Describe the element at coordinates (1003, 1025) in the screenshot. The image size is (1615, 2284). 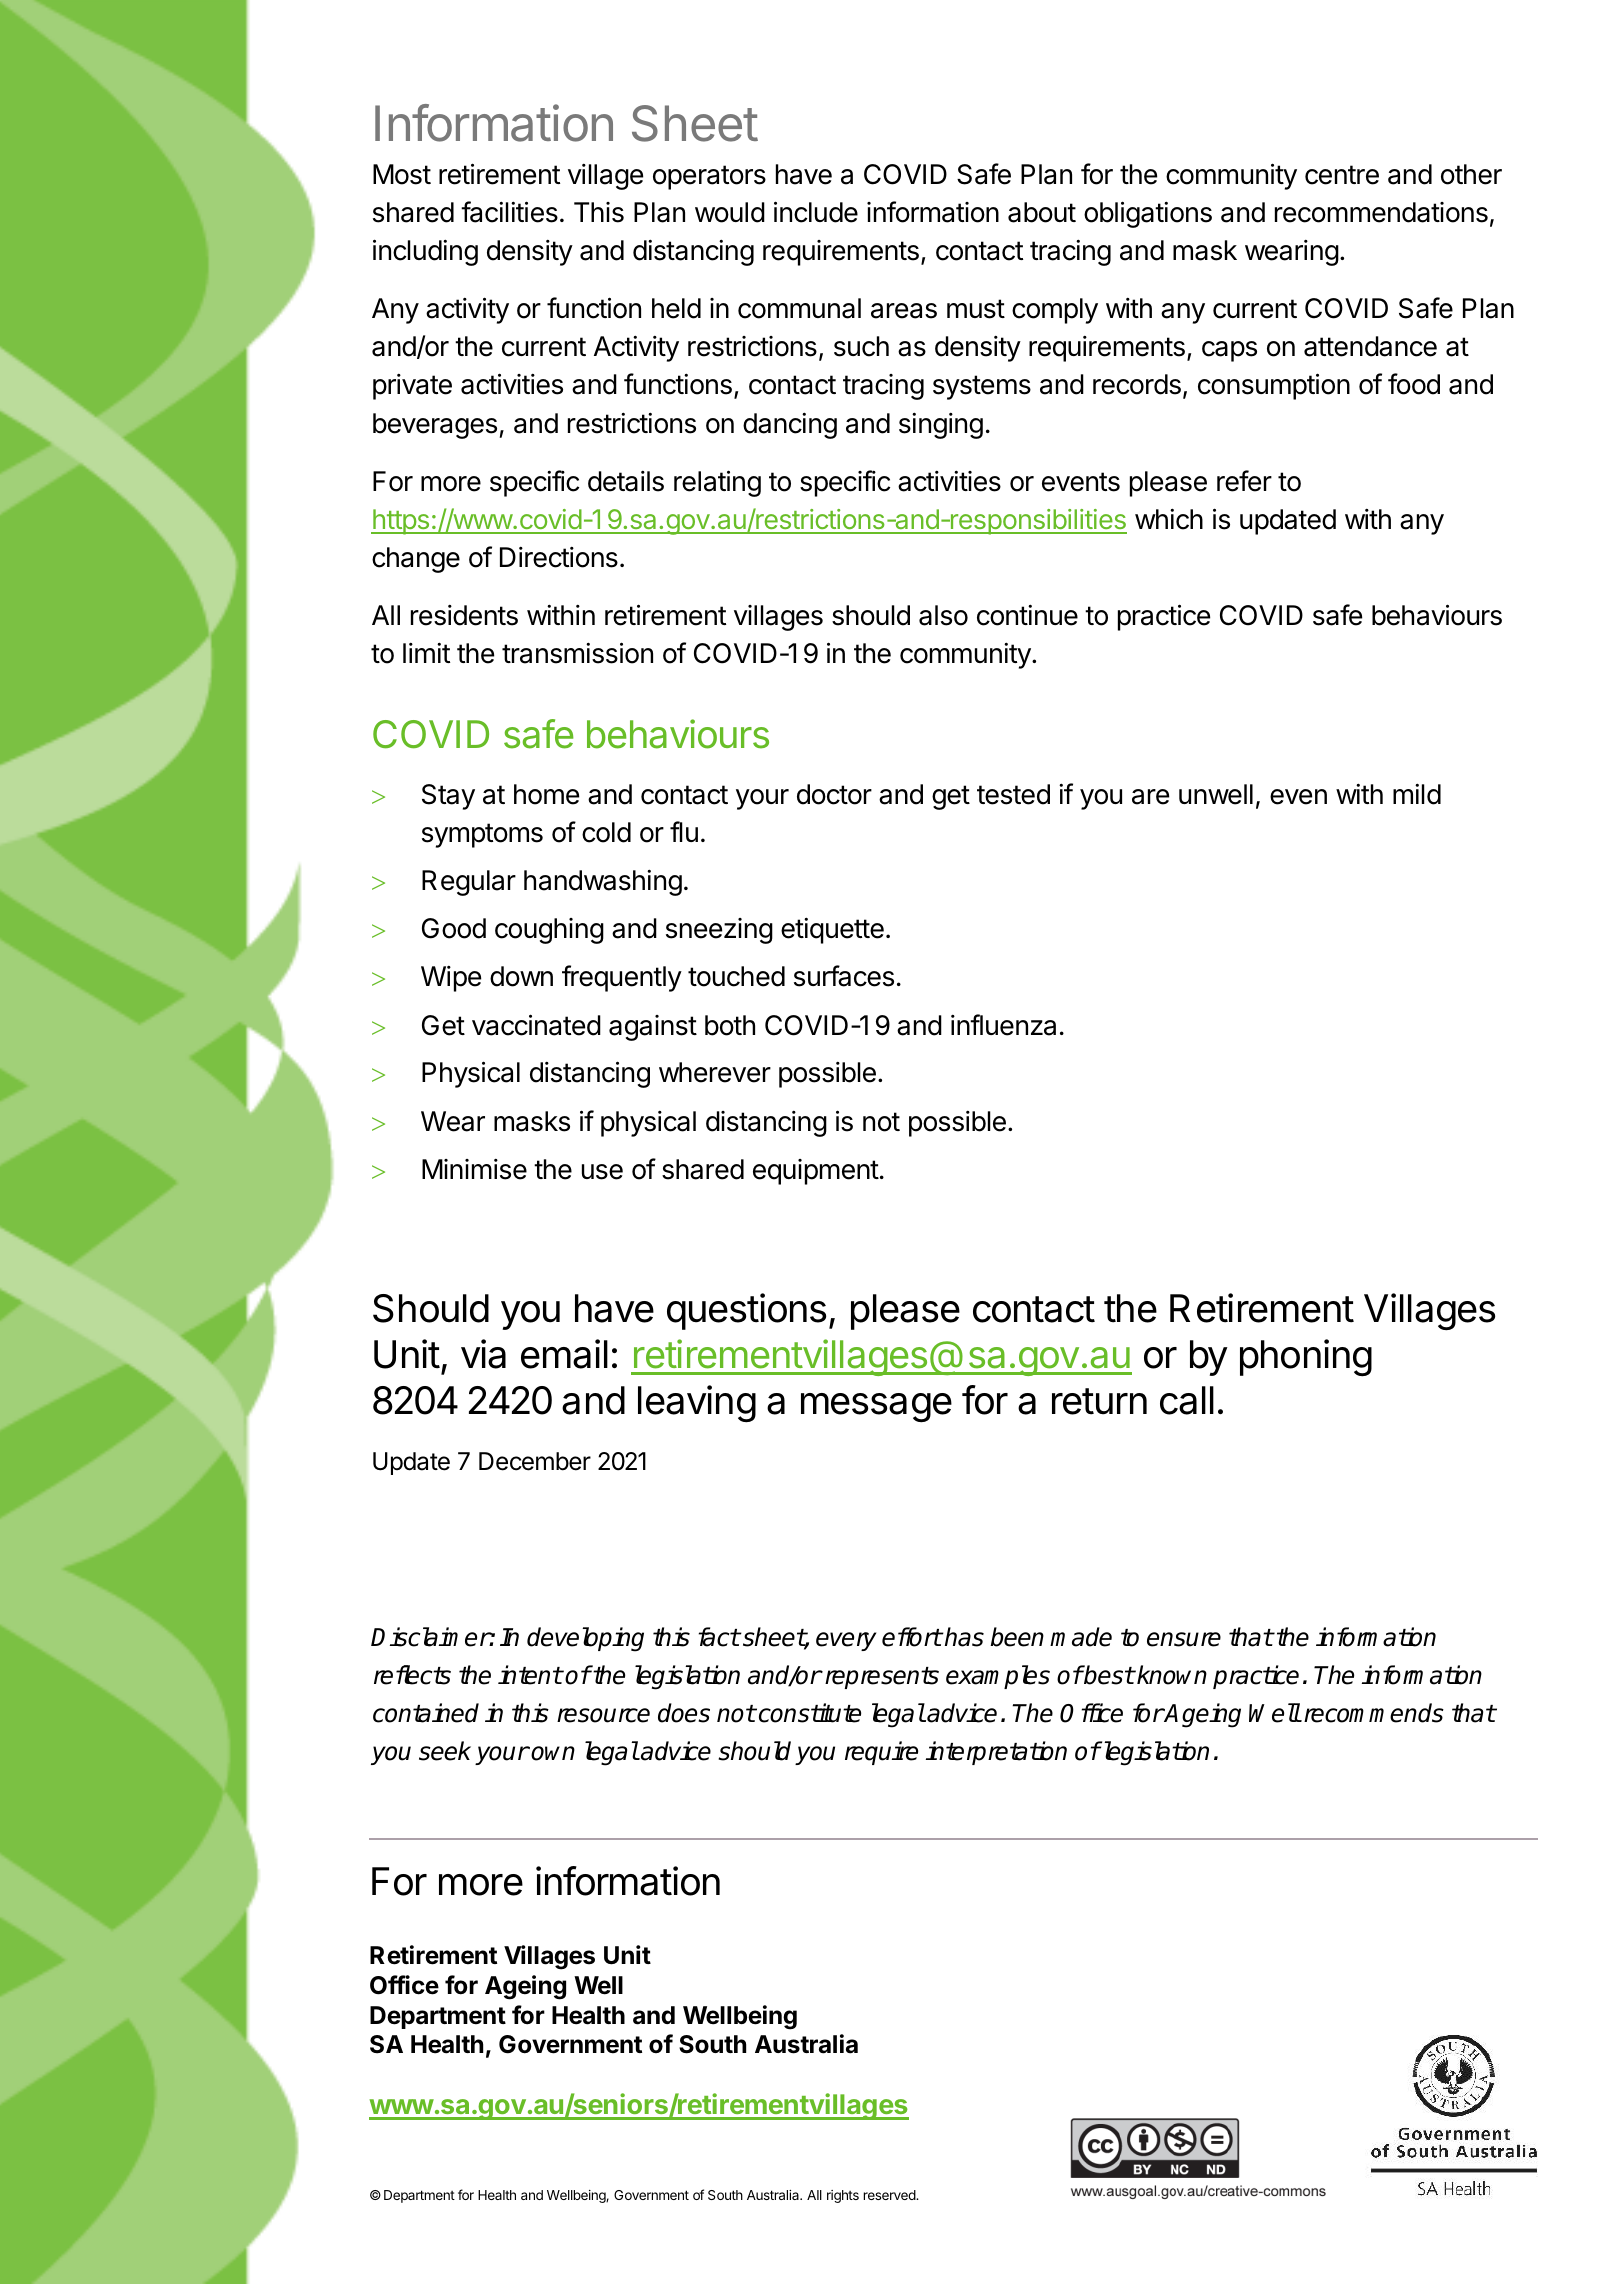
I see `influenza` at that location.
